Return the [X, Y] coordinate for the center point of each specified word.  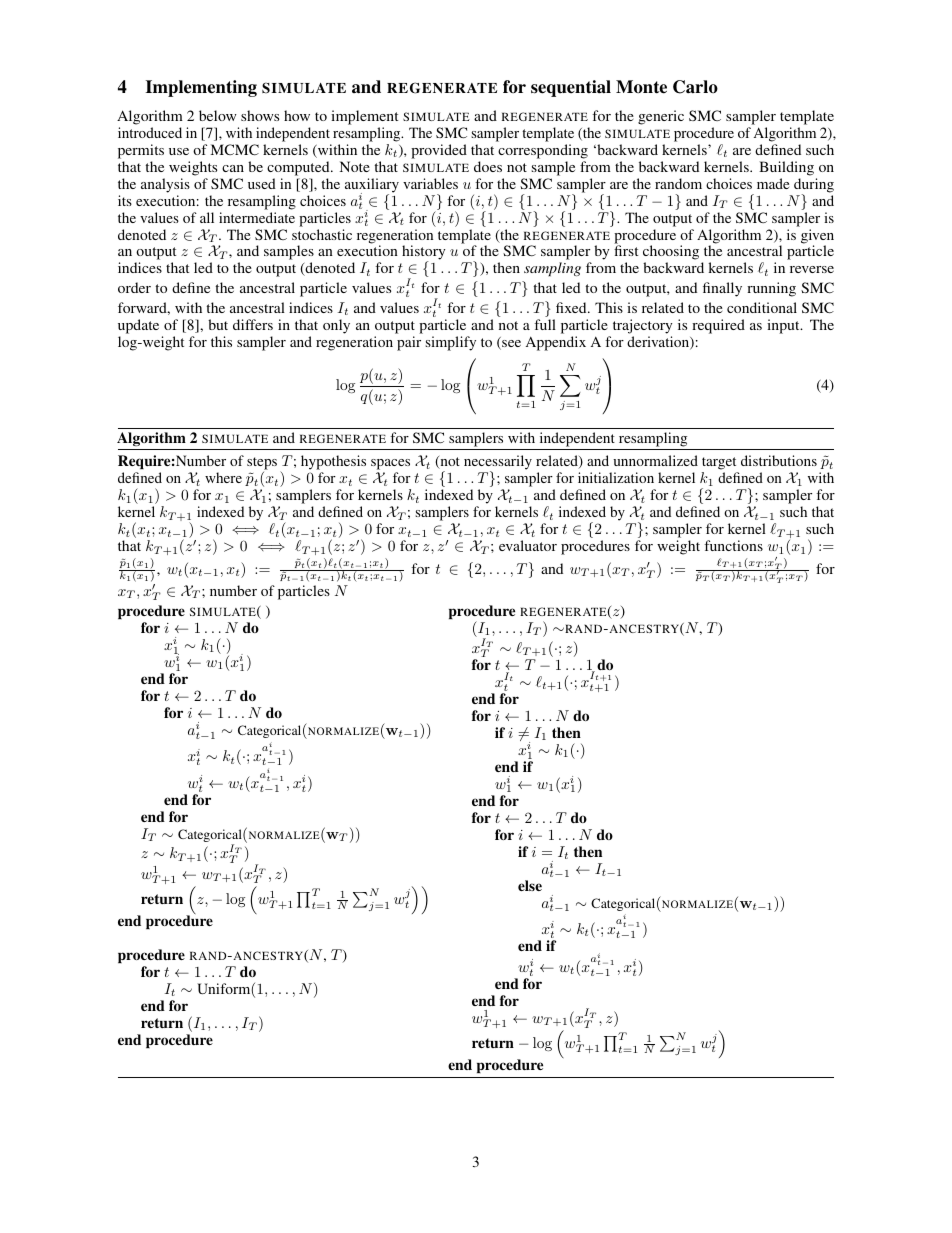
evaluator [528, 545]
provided [439, 151]
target [720, 465]
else [530, 885]
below [218, 115]
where [223, 477]
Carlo [695, 87]
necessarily [498, 464]
